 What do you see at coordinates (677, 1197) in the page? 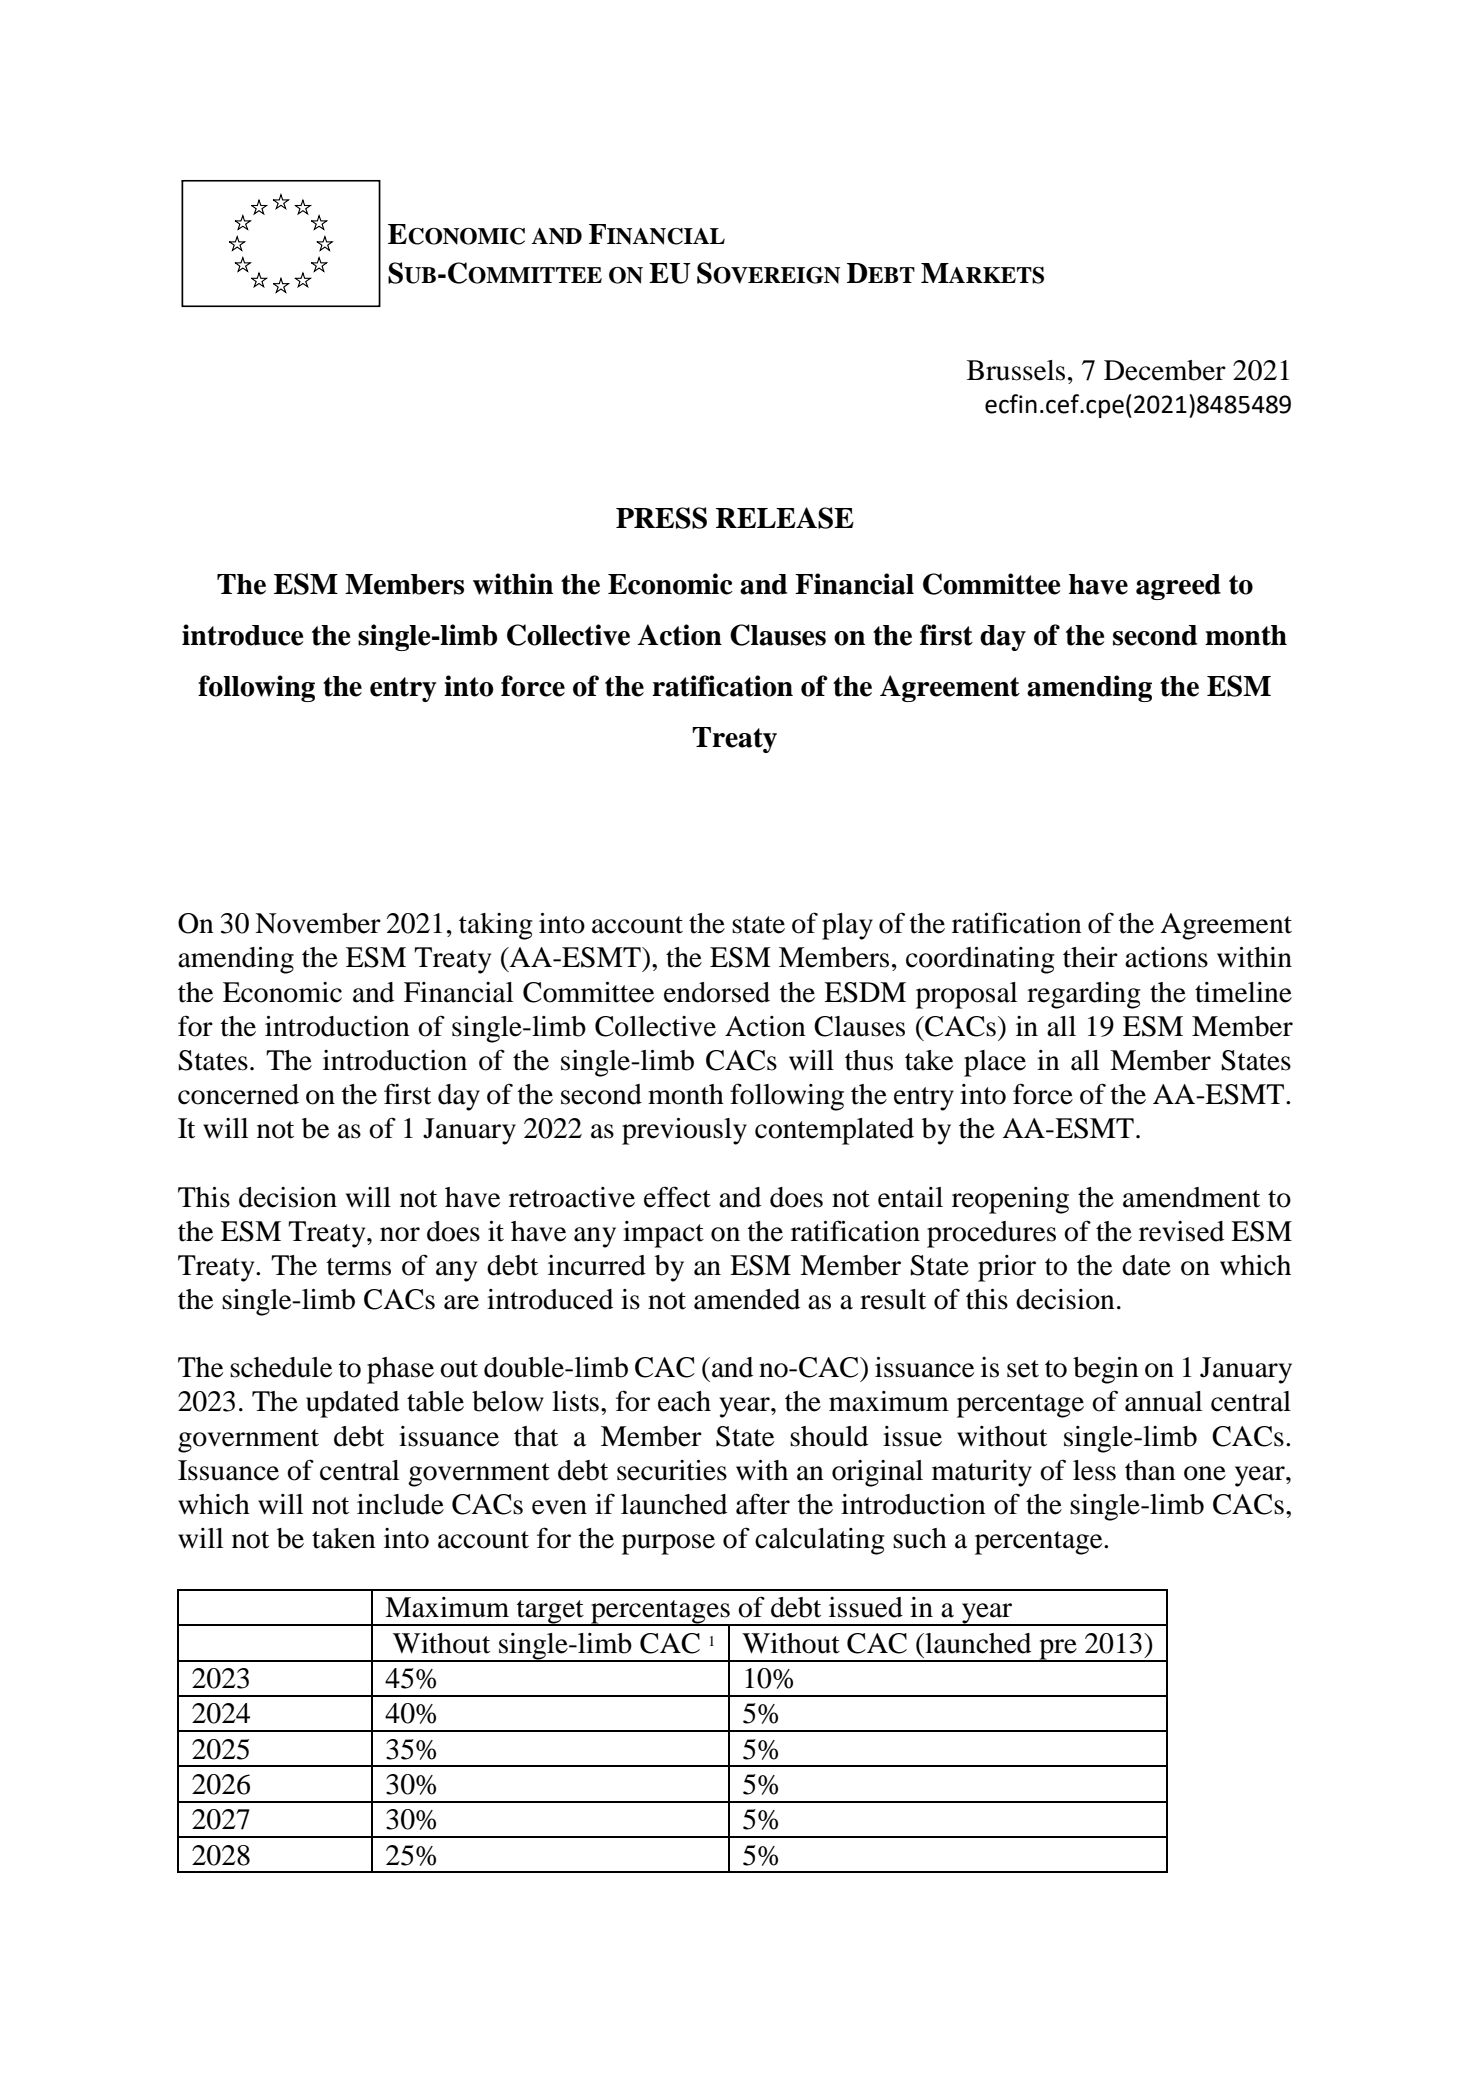
I see `effect` at bounding box center [677, 1197].
